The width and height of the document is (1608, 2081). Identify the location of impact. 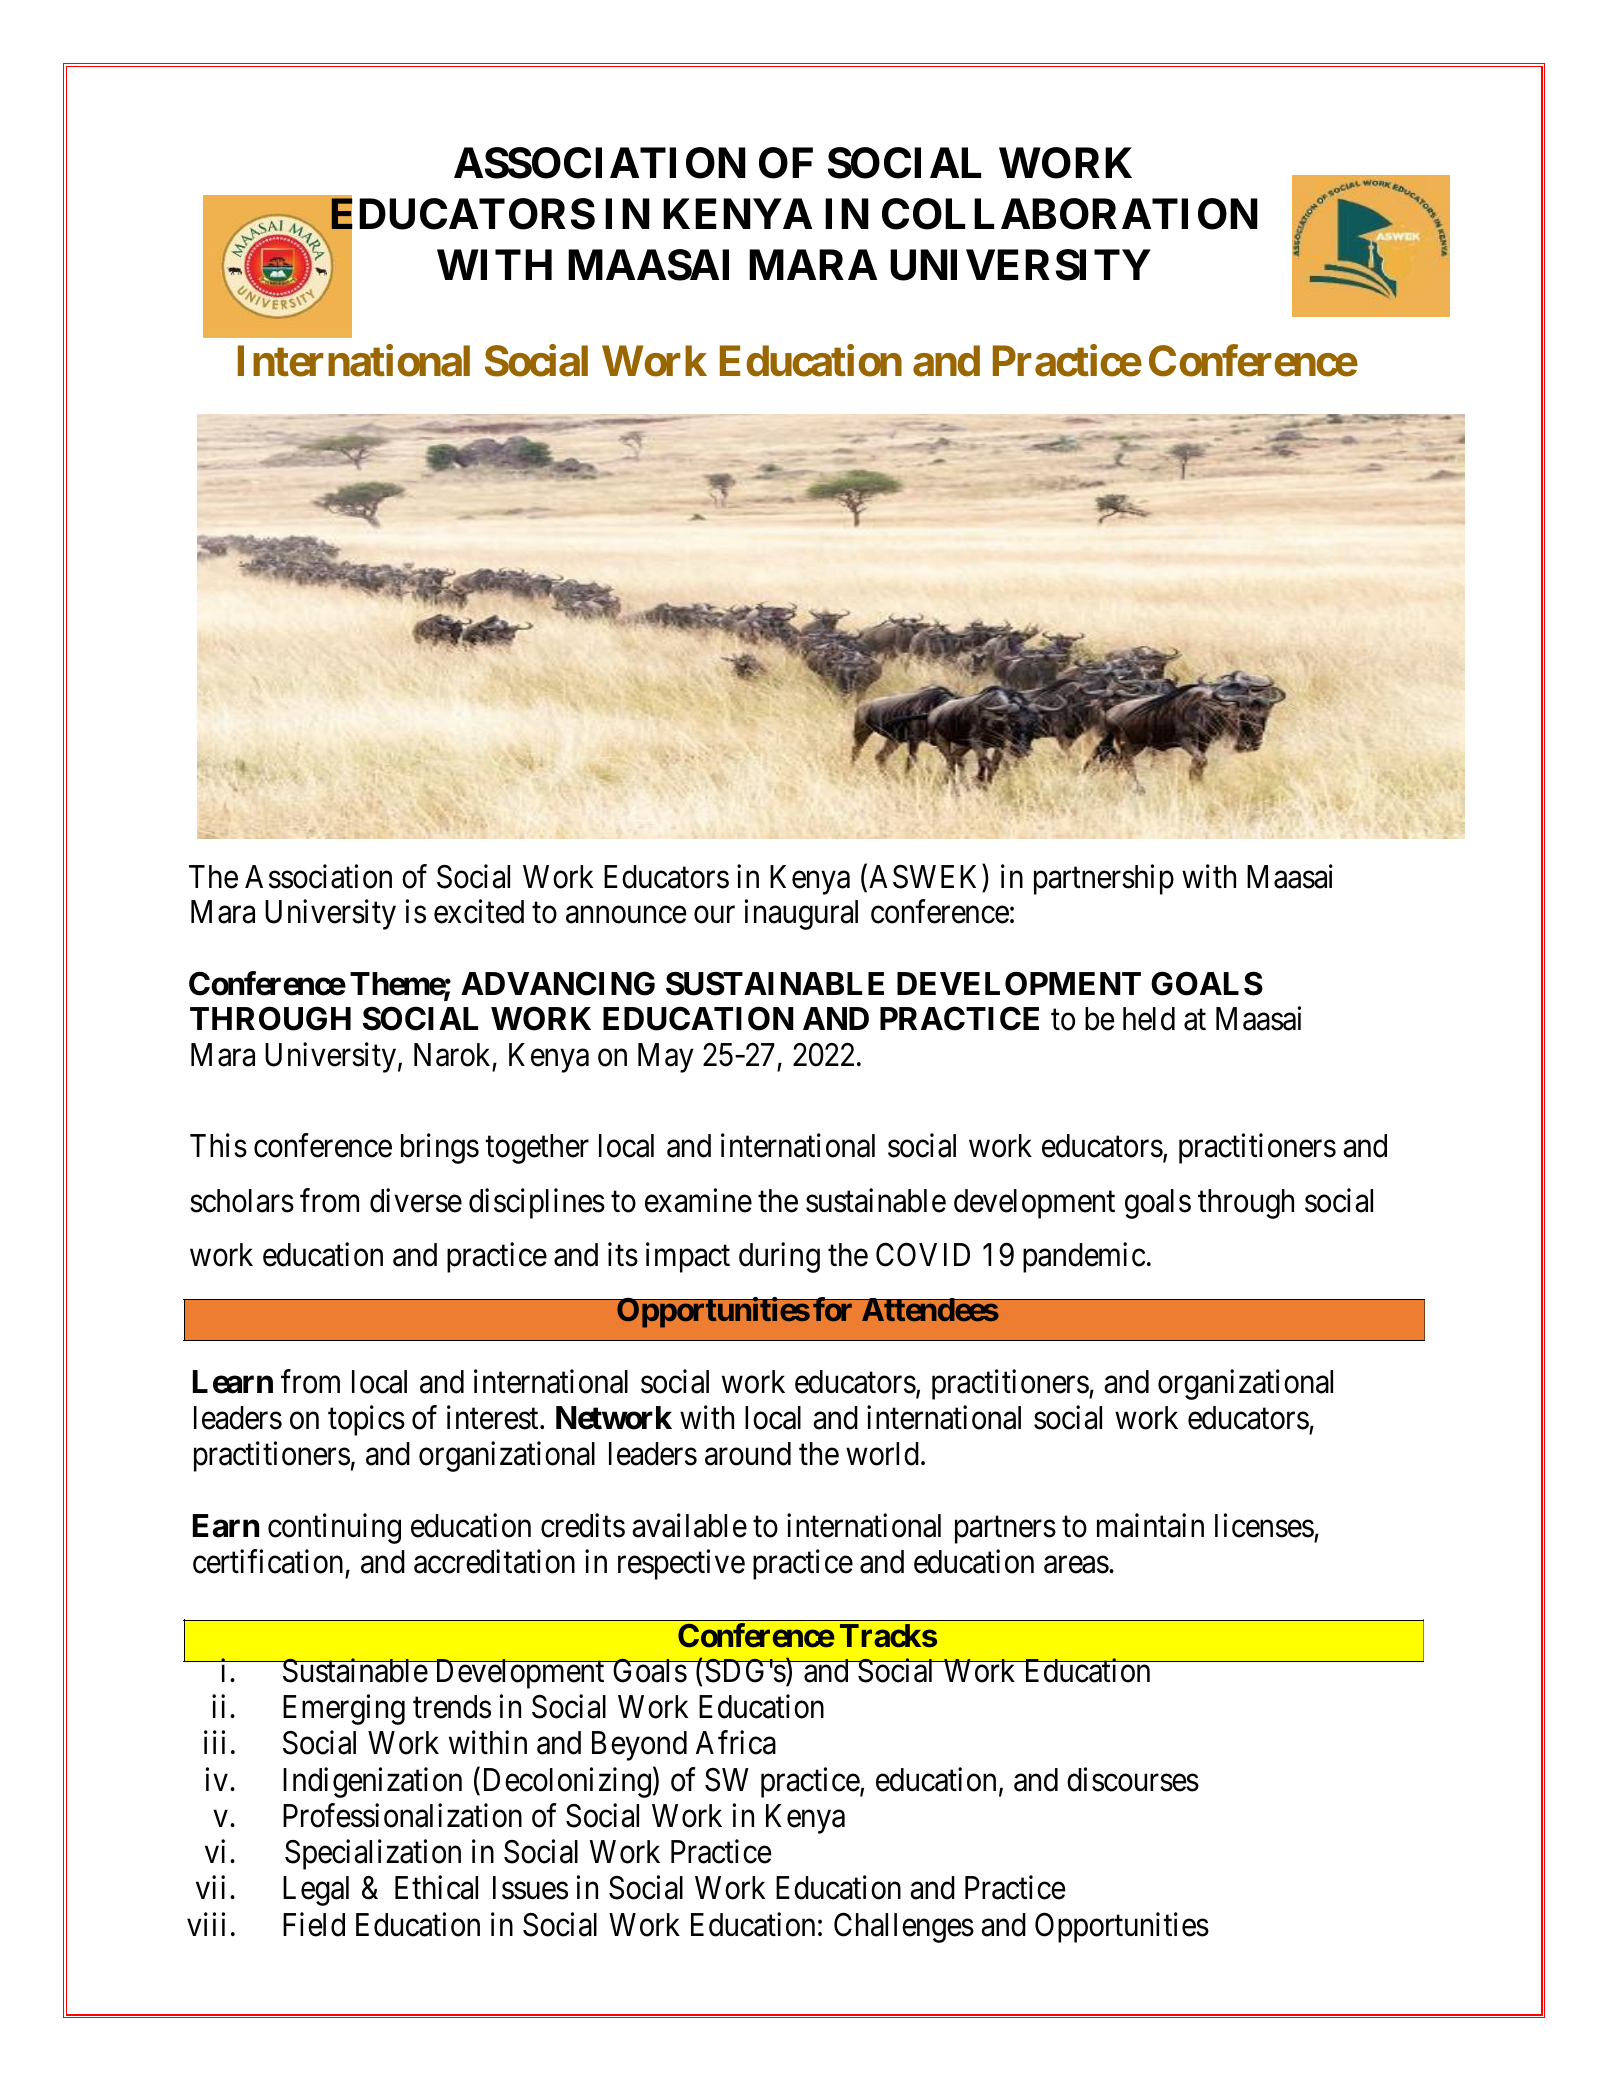
(688, 1258).
